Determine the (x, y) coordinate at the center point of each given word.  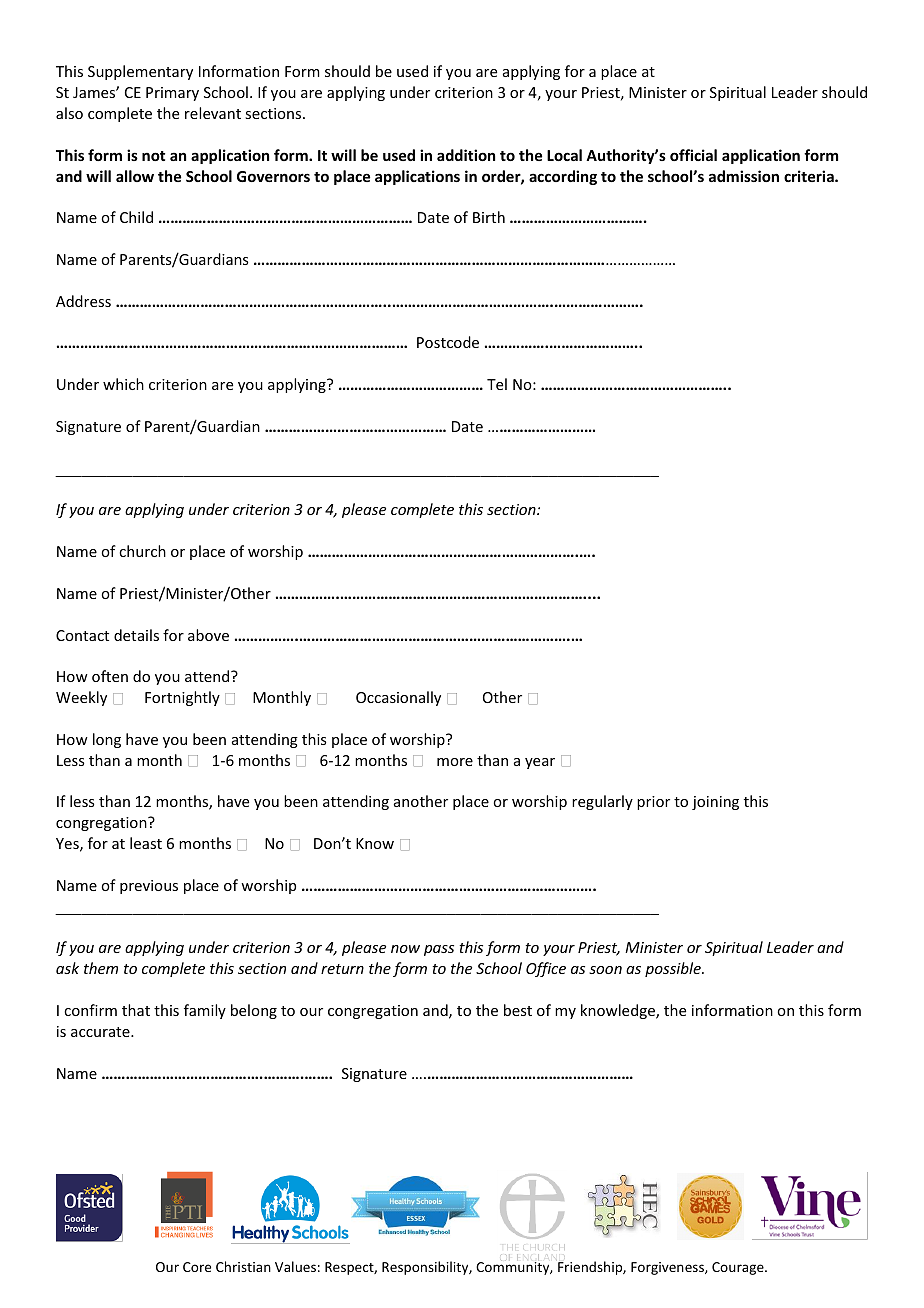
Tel (497, 384)
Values (295, 1266)
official (693, 155)
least (146, 843)
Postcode (448, 342)
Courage (739, 1268)
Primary (172, 94)
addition (466, 155)
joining (715, 803)
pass (439, 950)
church (142, 551)
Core (197, 1267)
